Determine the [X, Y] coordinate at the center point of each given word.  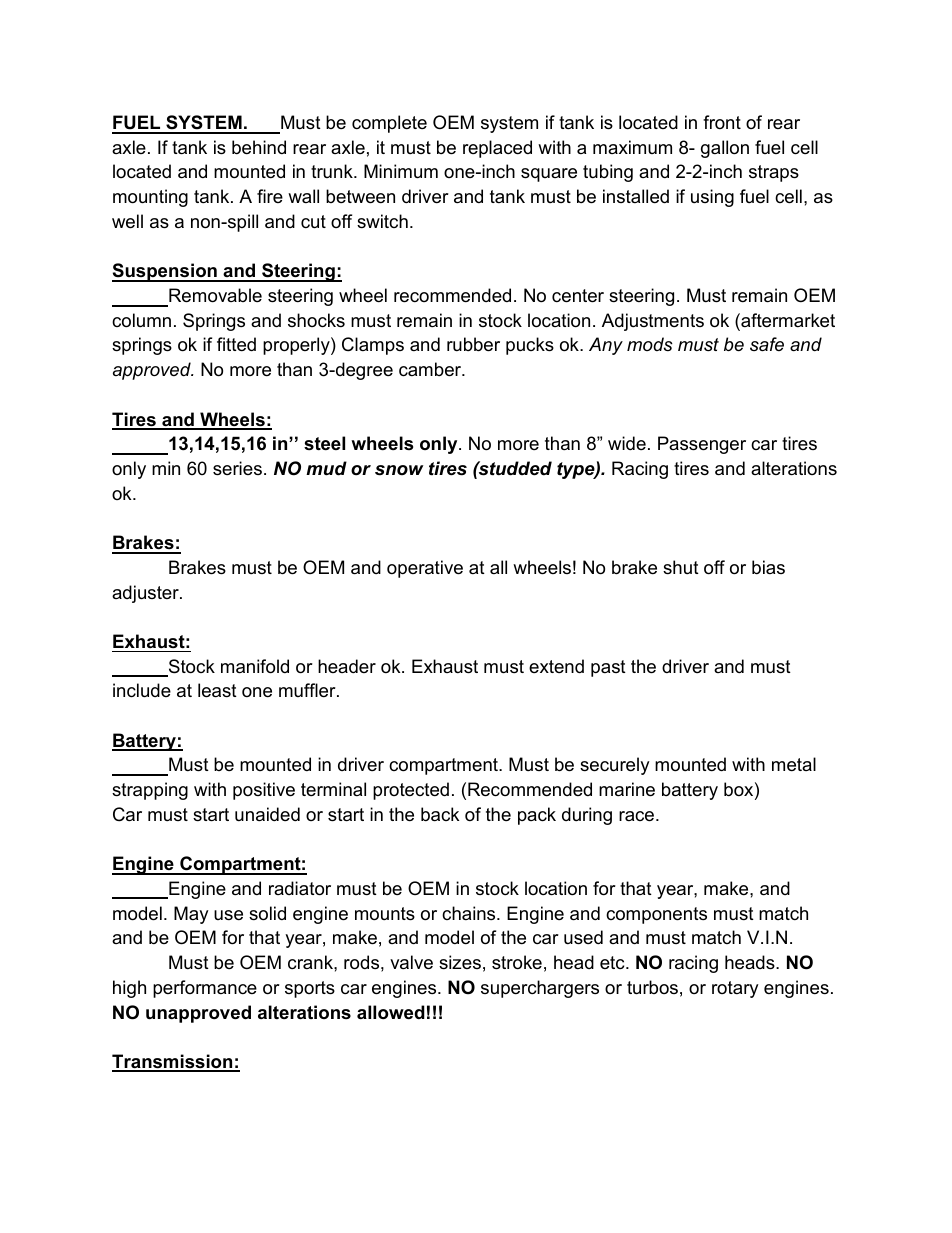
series [237, 468]
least [217, 690]
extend [556, 666]
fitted [236, 344]
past [608, 668]
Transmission [173, 1062]
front [722, 122]
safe [767, 344]
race [636, 816]
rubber [473, 344]
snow [399, 470]
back [440, 814]
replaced [497, 149]
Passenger [702, 445]
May [191, 915]
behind [259, 147]
